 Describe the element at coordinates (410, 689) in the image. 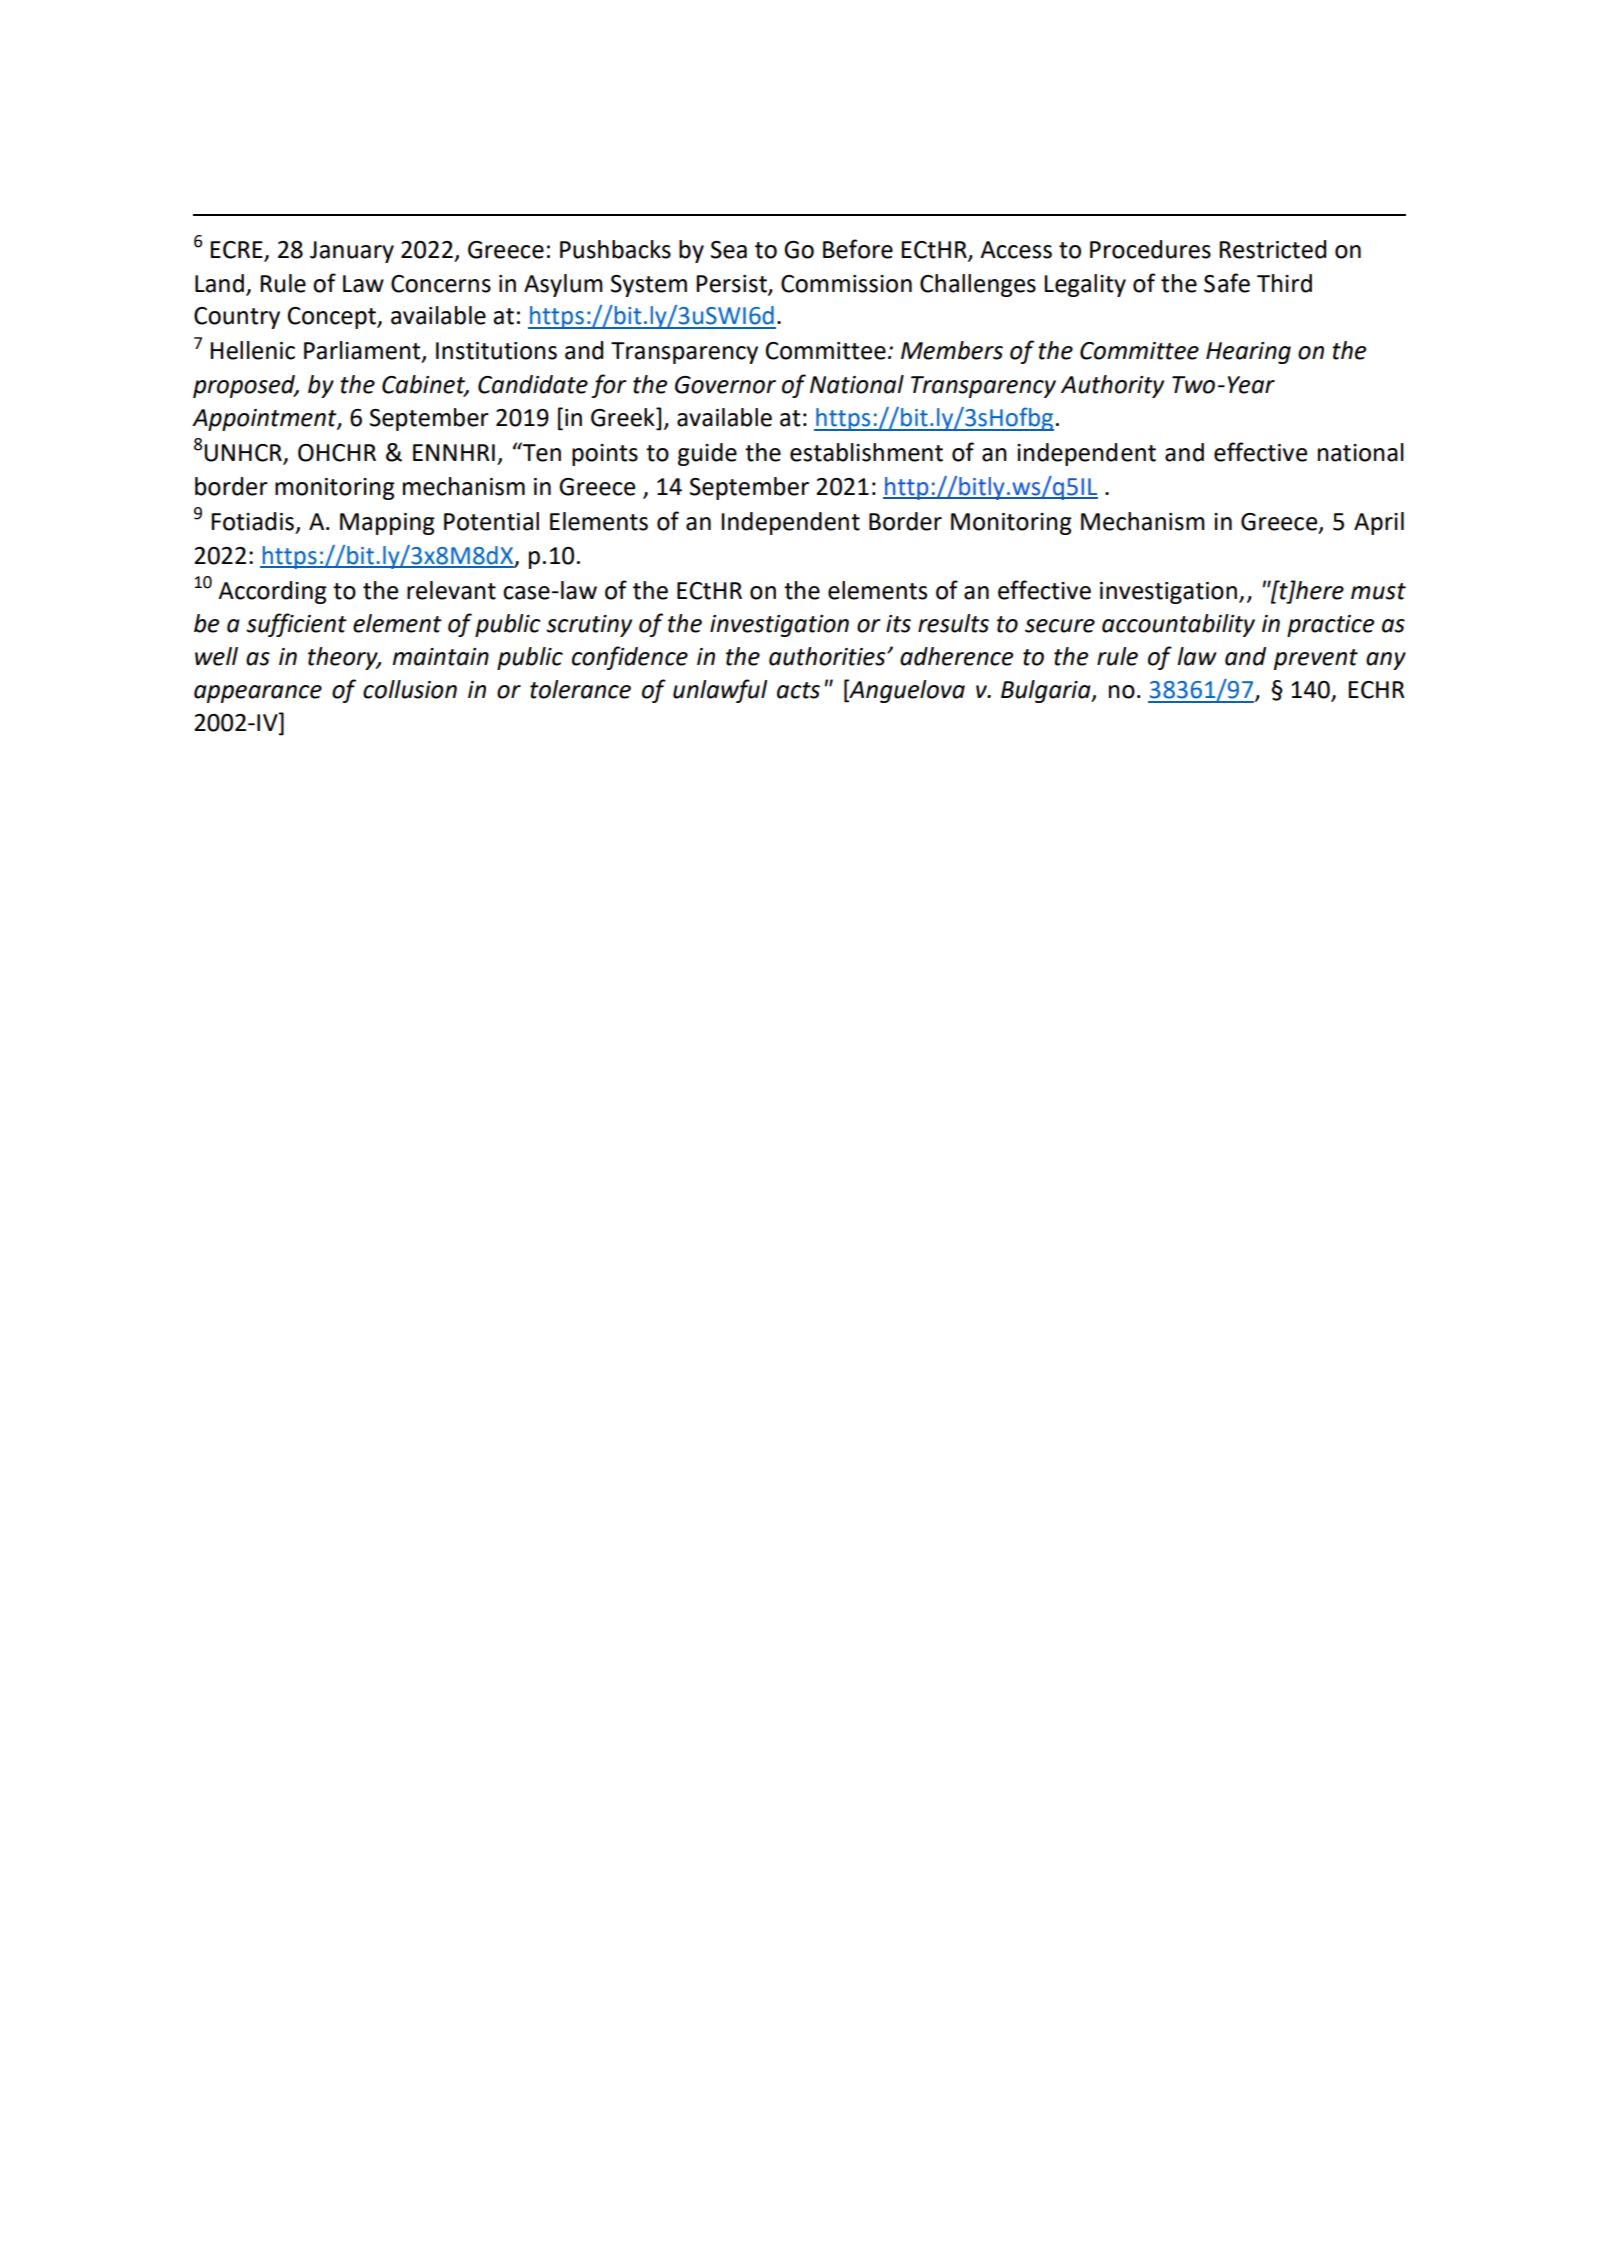

I see `collusion` at that location.
